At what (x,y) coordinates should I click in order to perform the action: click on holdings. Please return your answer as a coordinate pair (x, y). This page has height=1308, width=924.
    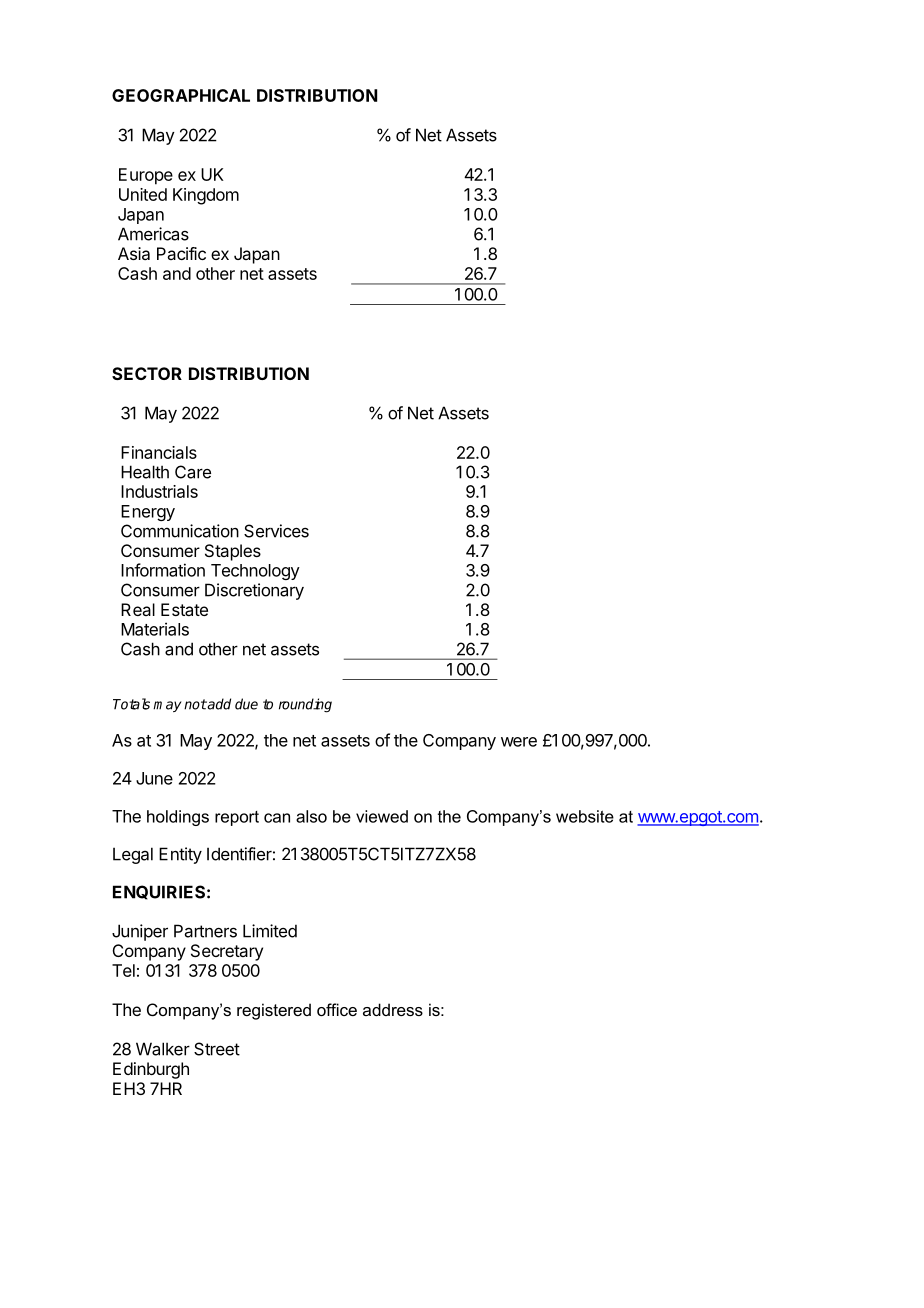
    Looking at the image, I should click on (178, 818).
